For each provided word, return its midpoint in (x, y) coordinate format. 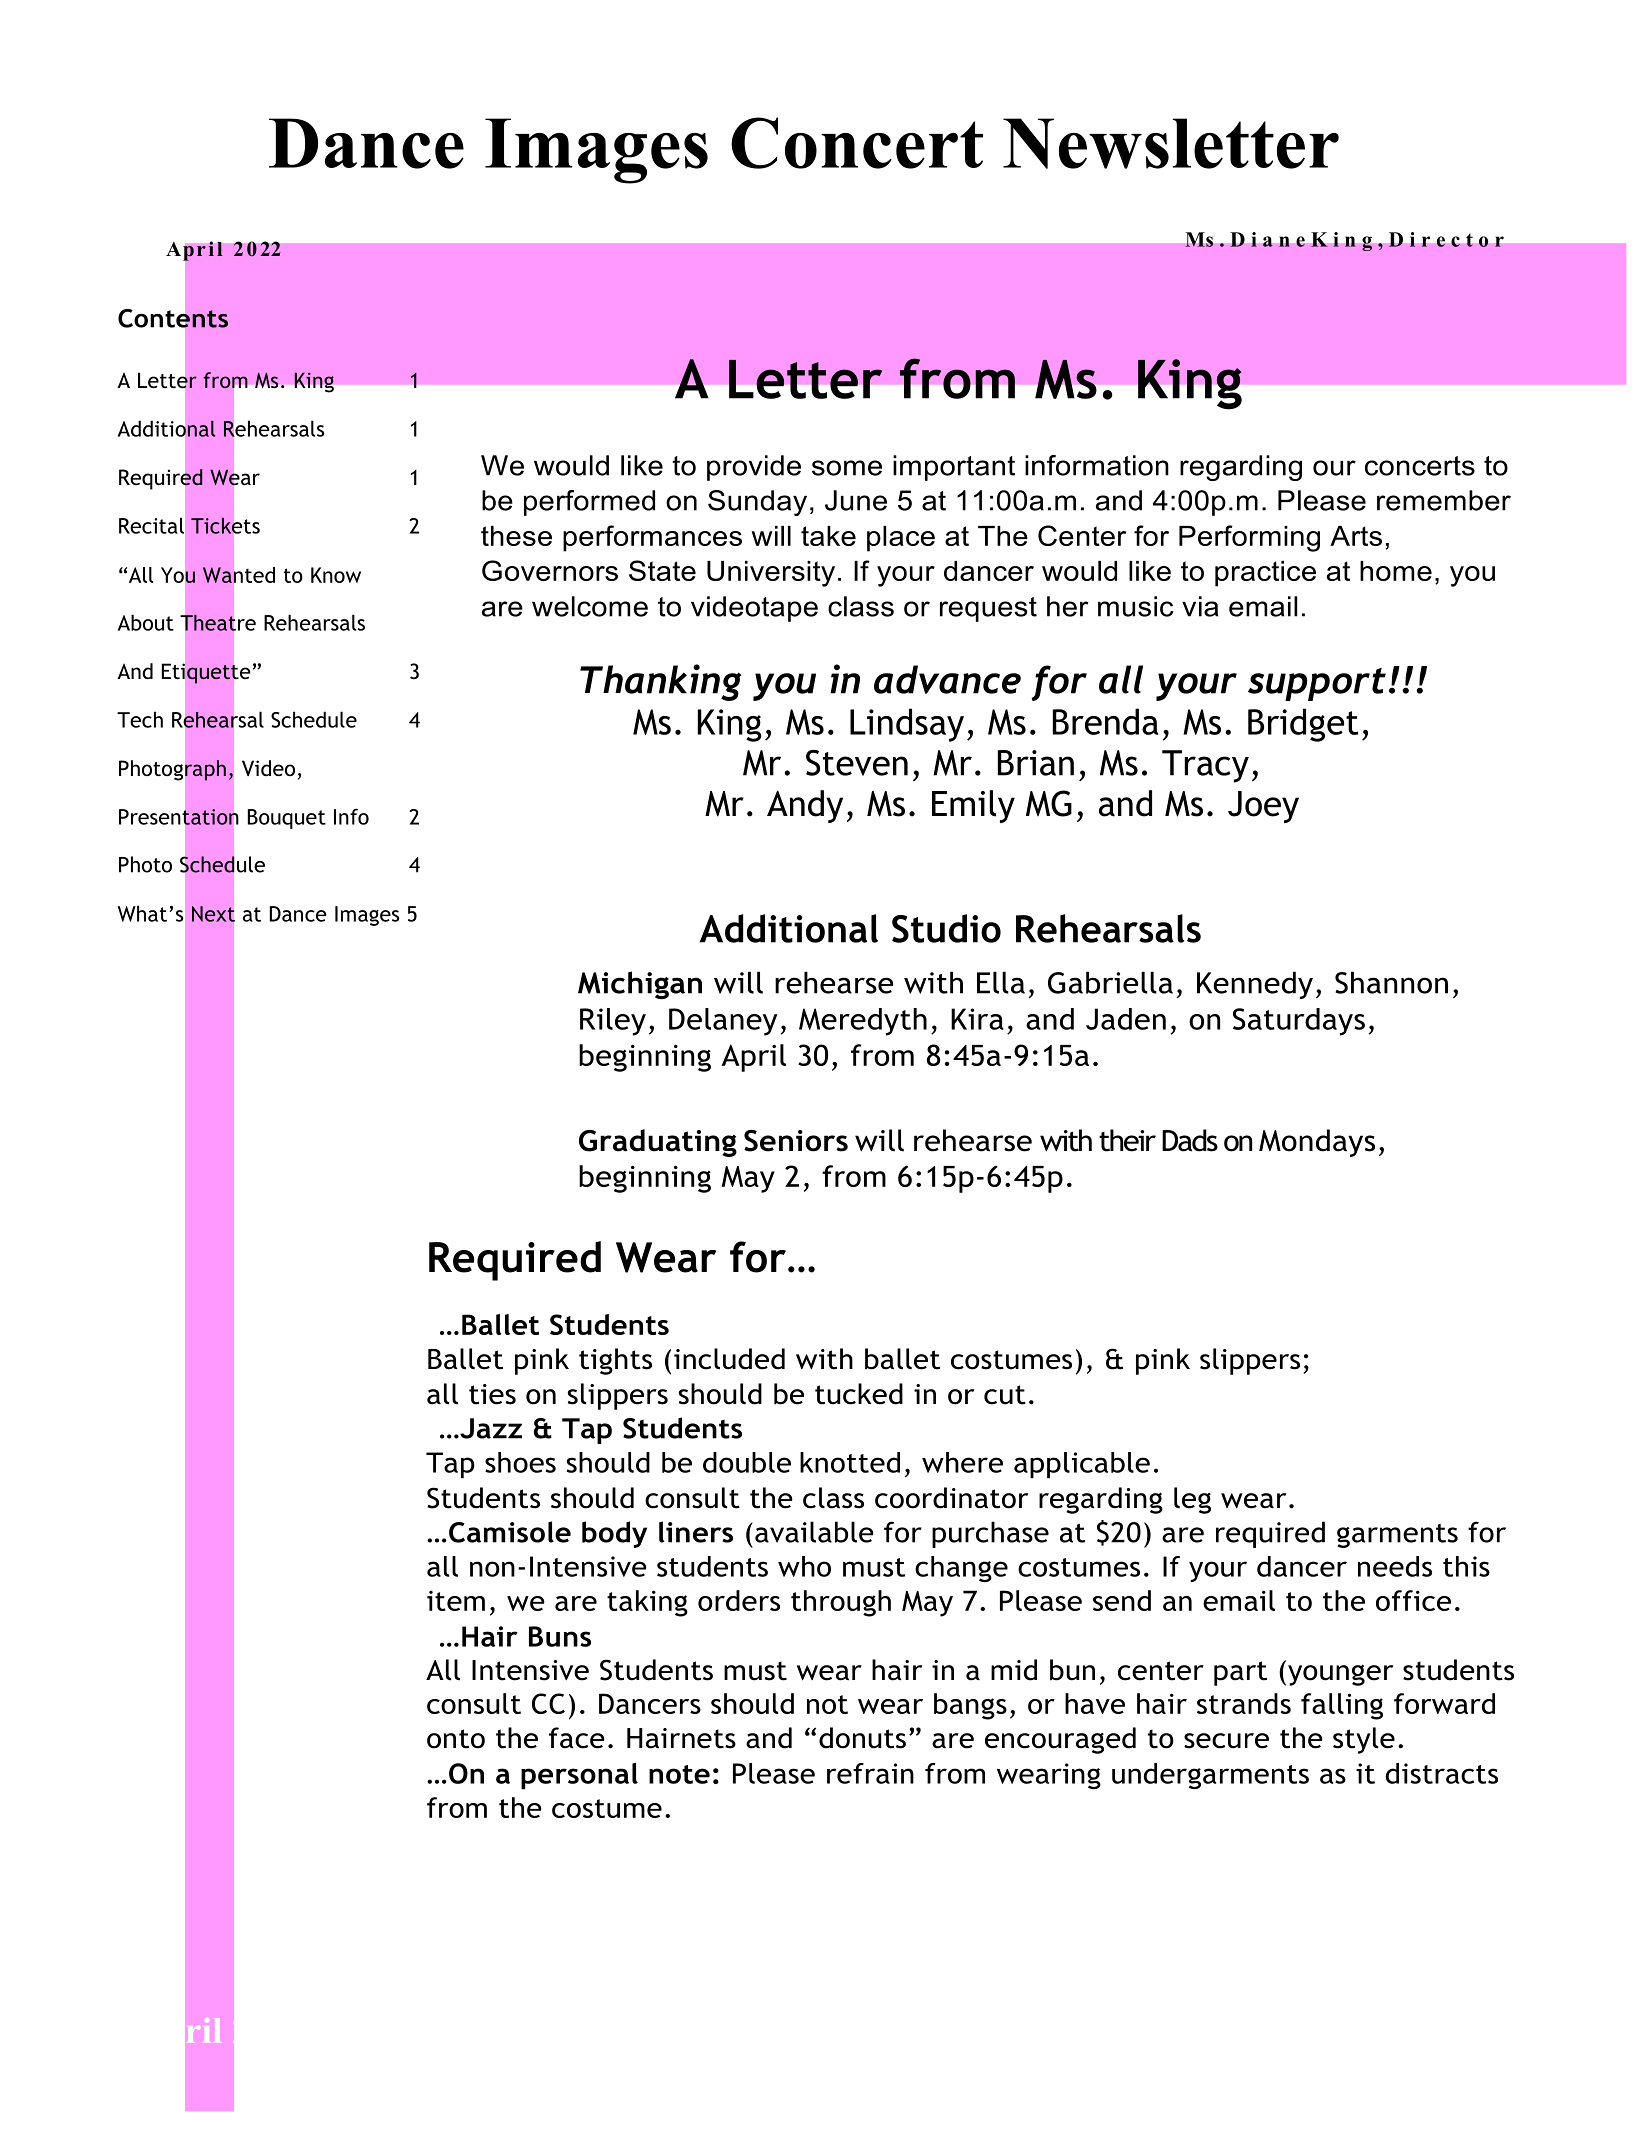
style (1364, 1740)
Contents (173, 318)
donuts (862, 1738)
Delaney (723, 1022)
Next (213, 914)
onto (456, 1739)
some (847, 468)
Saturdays (1299, 1022)
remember (1444, 500)
